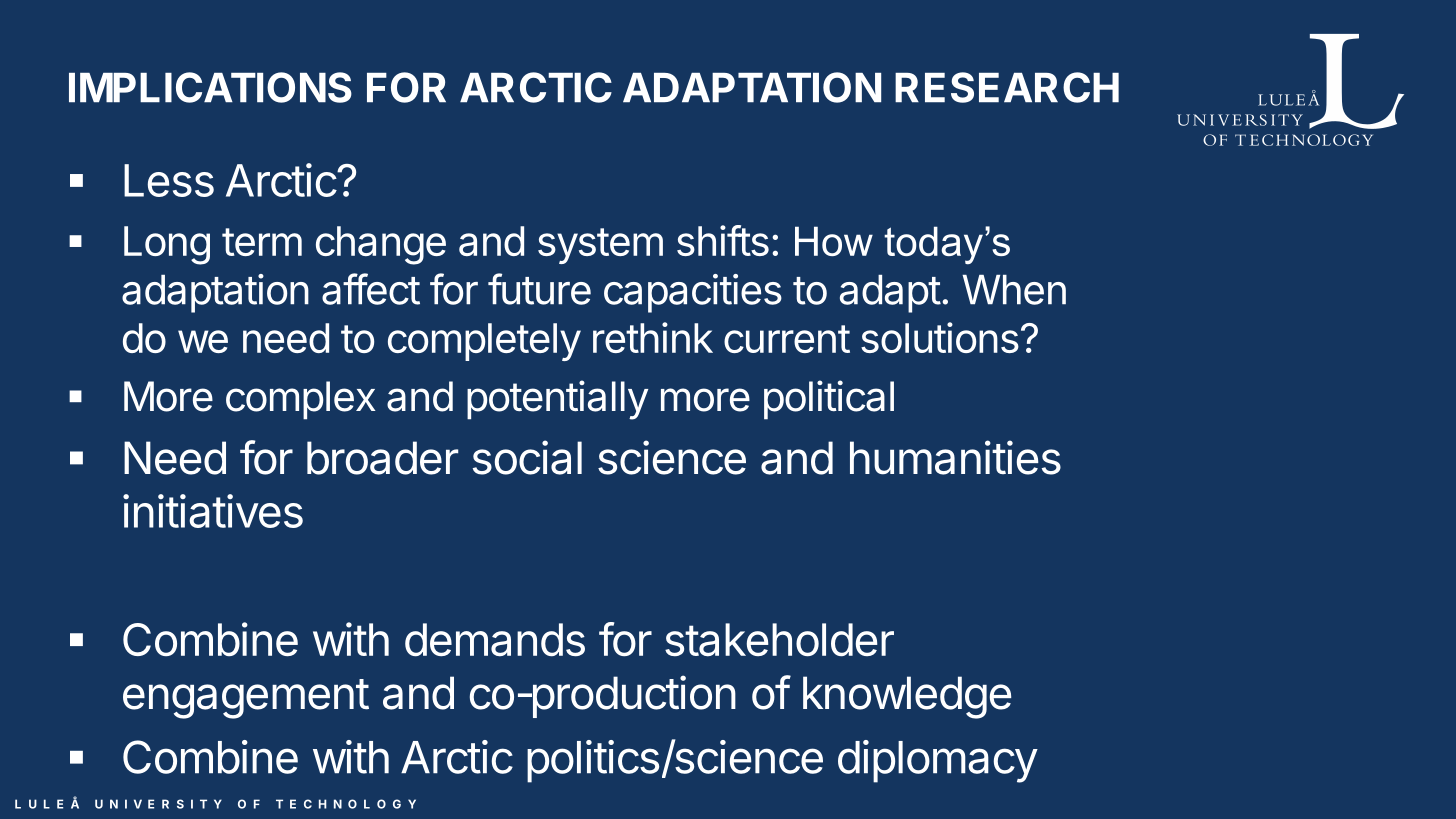  Describe the element at coordinates (246, 699) in the screenshot. I see `engagement` at that location.
